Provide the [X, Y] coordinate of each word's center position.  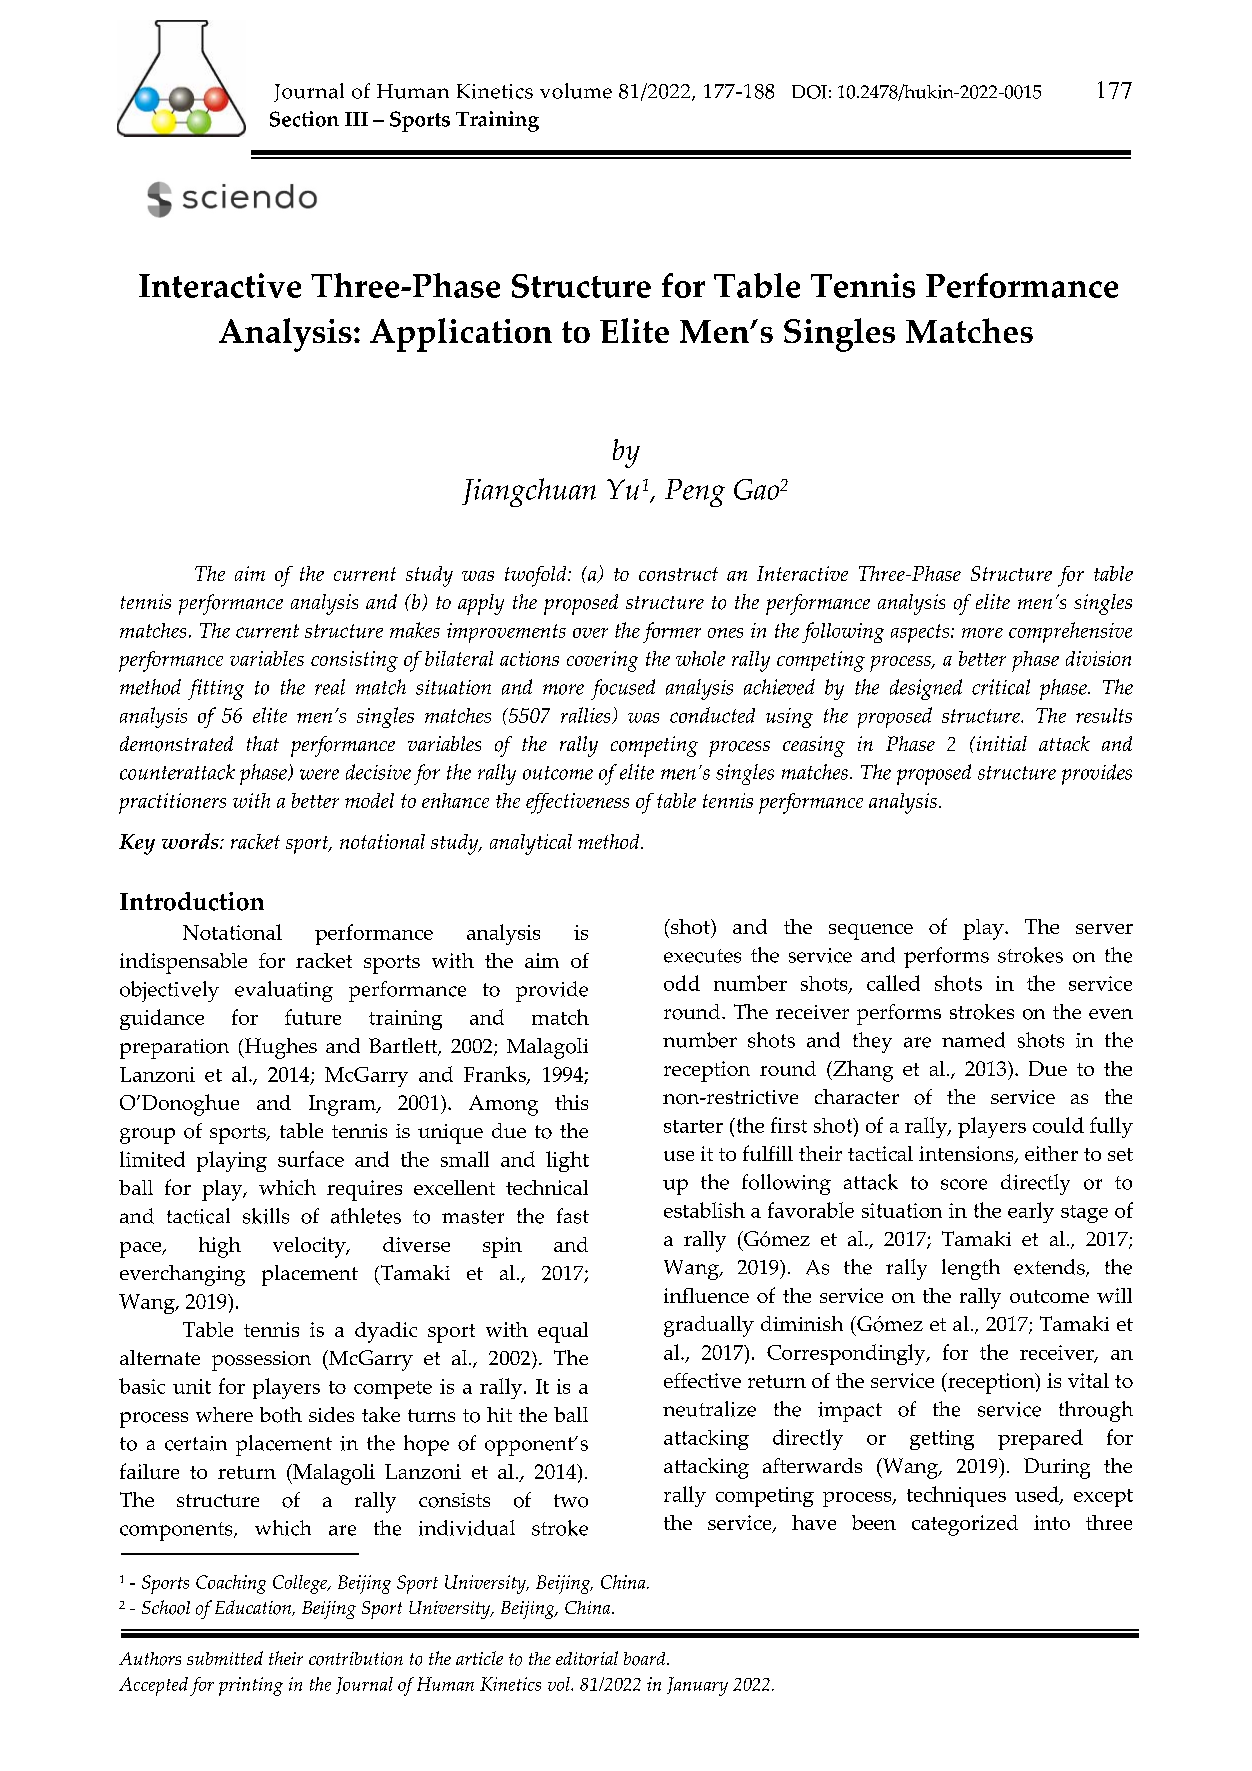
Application [461, 335]
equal [563, 1332]
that [263, 743]
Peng [695, 493]
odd [682, 983]
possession [261, 1361]
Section [304, 119]
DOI [809, 92]
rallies [587, 715]
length [971, 1269]
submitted [225, 1658]
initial [1000, 743]
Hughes [279, 1048]
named [973, 1040]
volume [576, 91]
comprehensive [1070, 632]
